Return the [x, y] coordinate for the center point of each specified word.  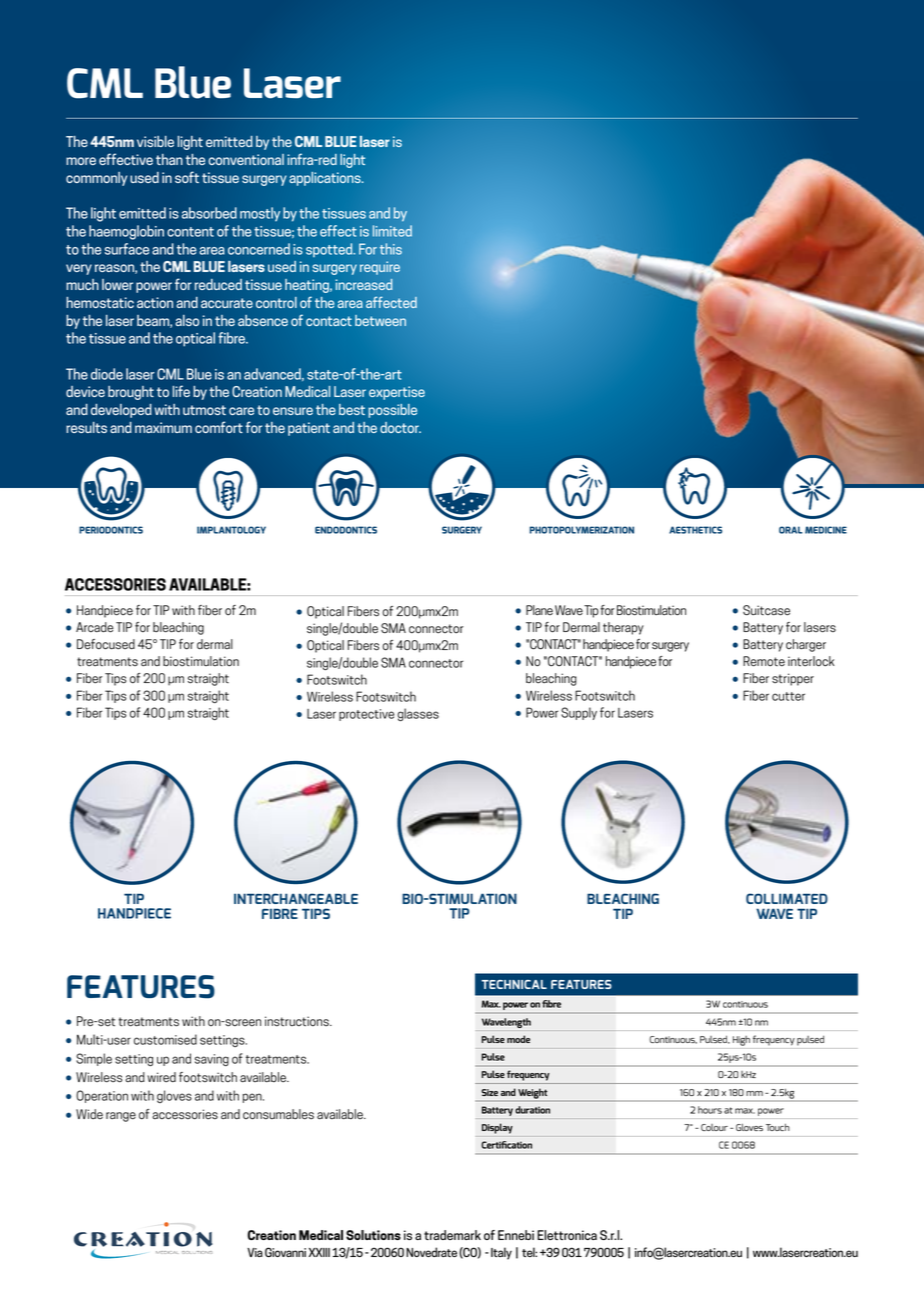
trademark [452, 1235]
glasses [418, 714]
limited [392, 231]
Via [255, 1252]
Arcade [94, 627]
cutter [788, 696]
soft [187, 177]
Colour [714, 1127]
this [391, 249]
